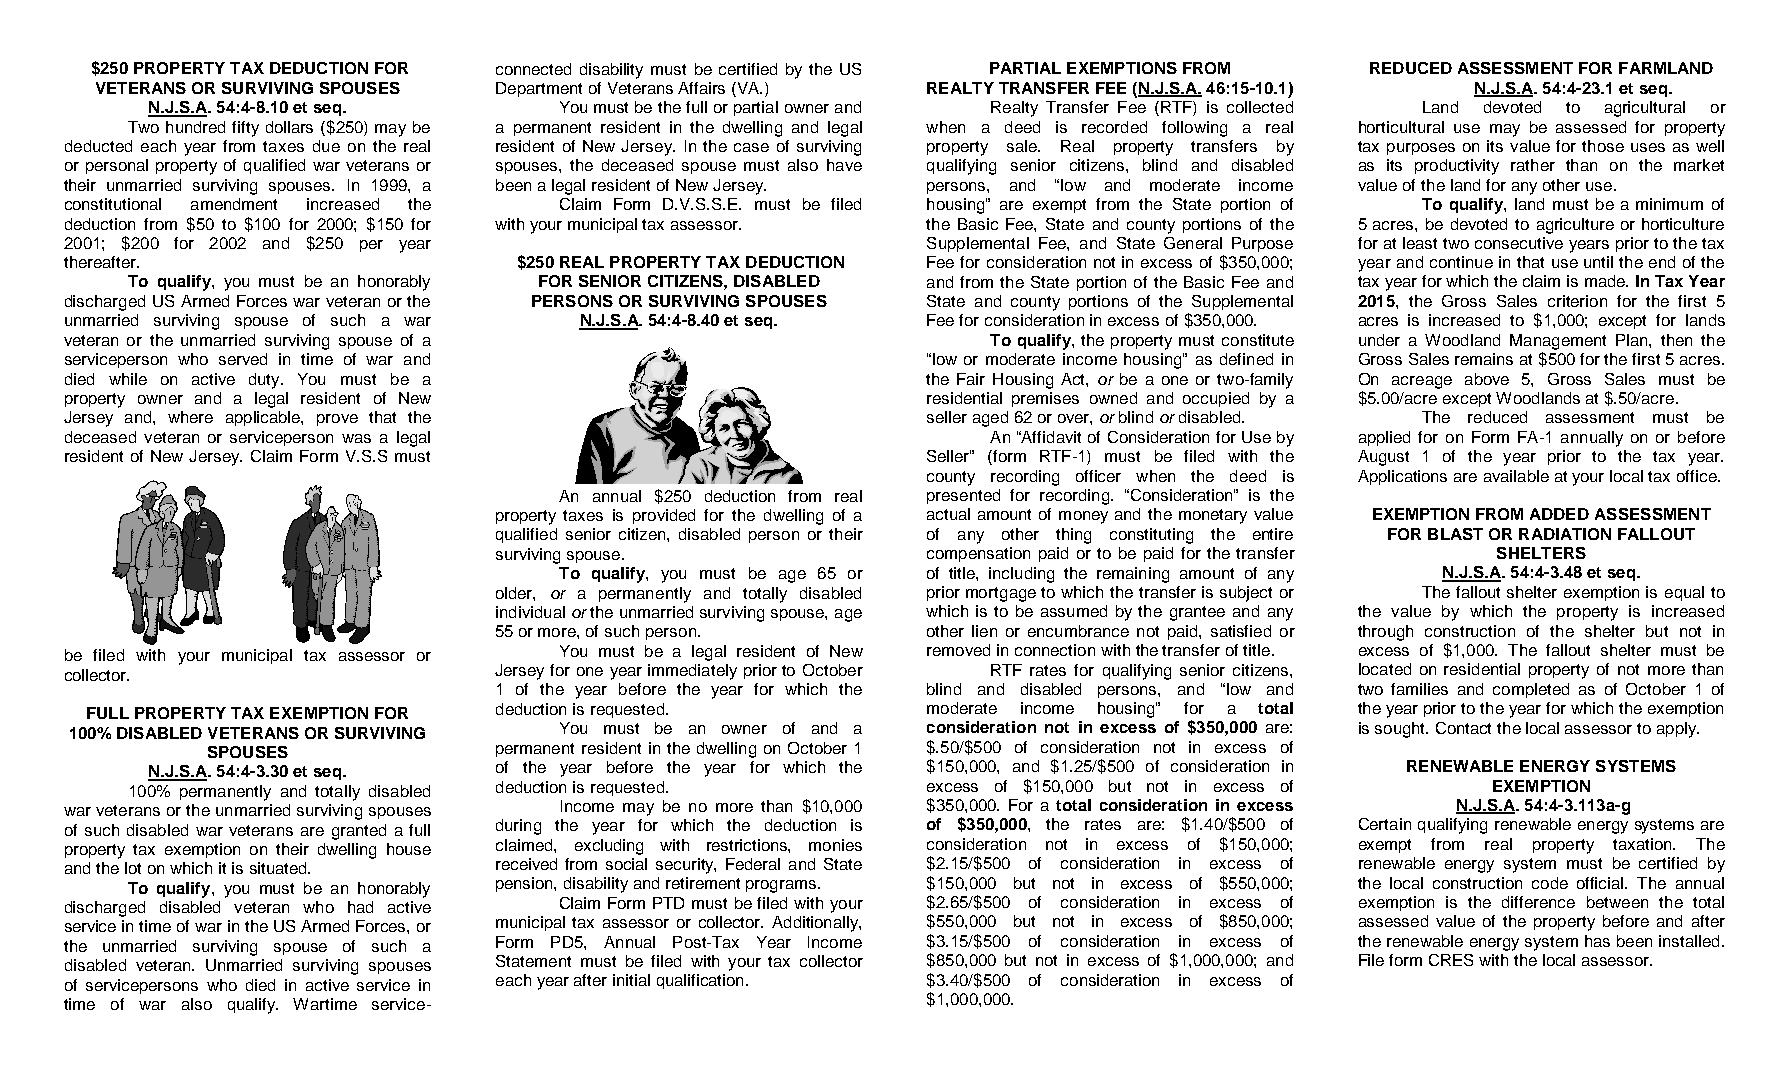 Image resolution: width=1789 pixels, height=1086 pixels. Describe the element at coordinates (1401, 127) in the screenshot. I see `horticultural` at that location.
